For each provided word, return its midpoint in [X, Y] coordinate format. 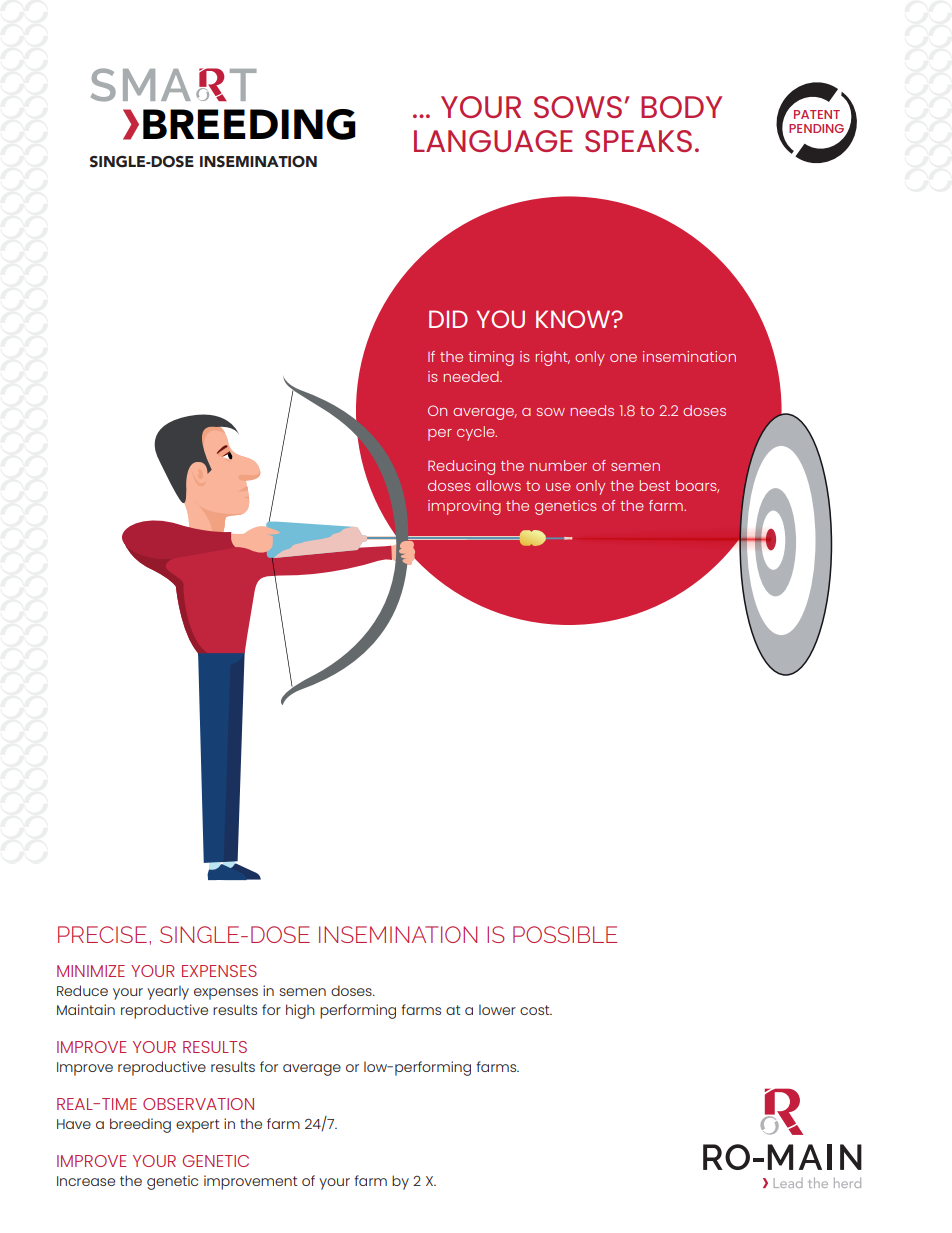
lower [497, 1009]
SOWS [578, 107]
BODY [681, 107]
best [655, 485]
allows [498, 485]
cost [536, 1010]
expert [198, 1126]
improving [464, 507]
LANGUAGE [493, 141]
